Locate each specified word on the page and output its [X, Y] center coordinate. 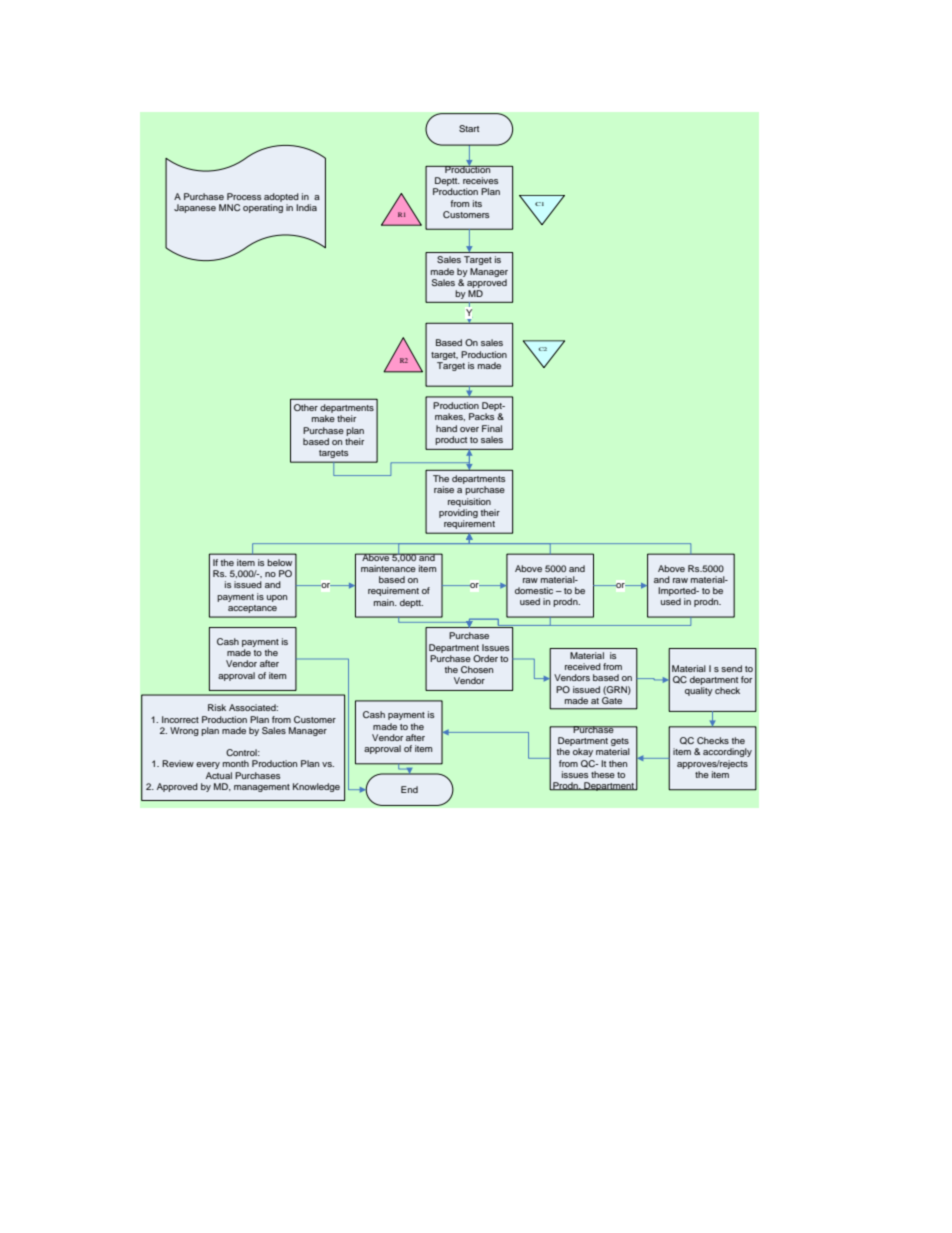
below [279, 562]
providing [458, 513]
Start [469, 128]
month [236, 763]
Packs [481, 416]
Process [244, 196]
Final [492, 428]
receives [480, 180]
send [731, 668]
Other [306, 407]
